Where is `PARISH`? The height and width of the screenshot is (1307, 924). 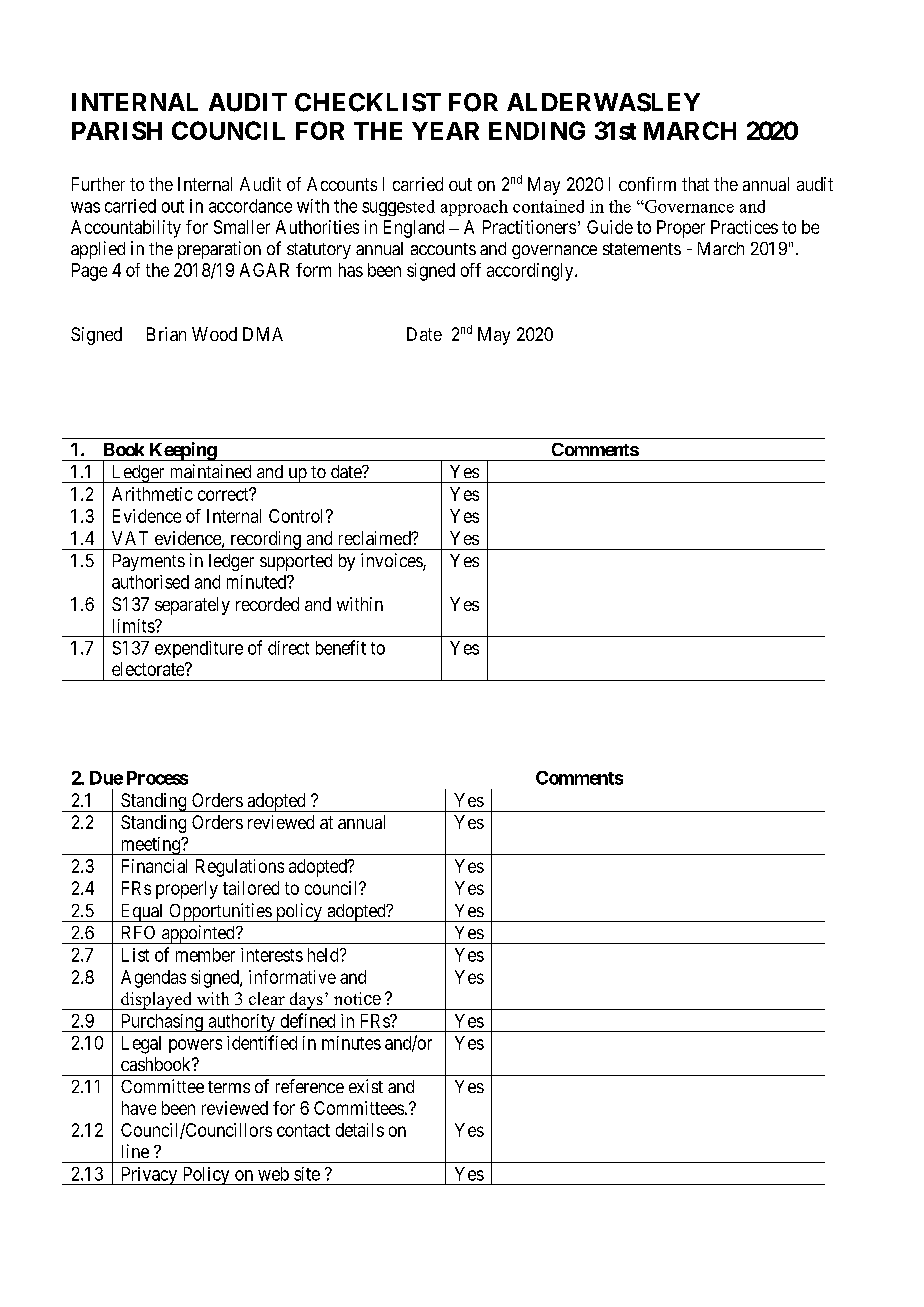 PARISH is located at coordinates (117, 130).
